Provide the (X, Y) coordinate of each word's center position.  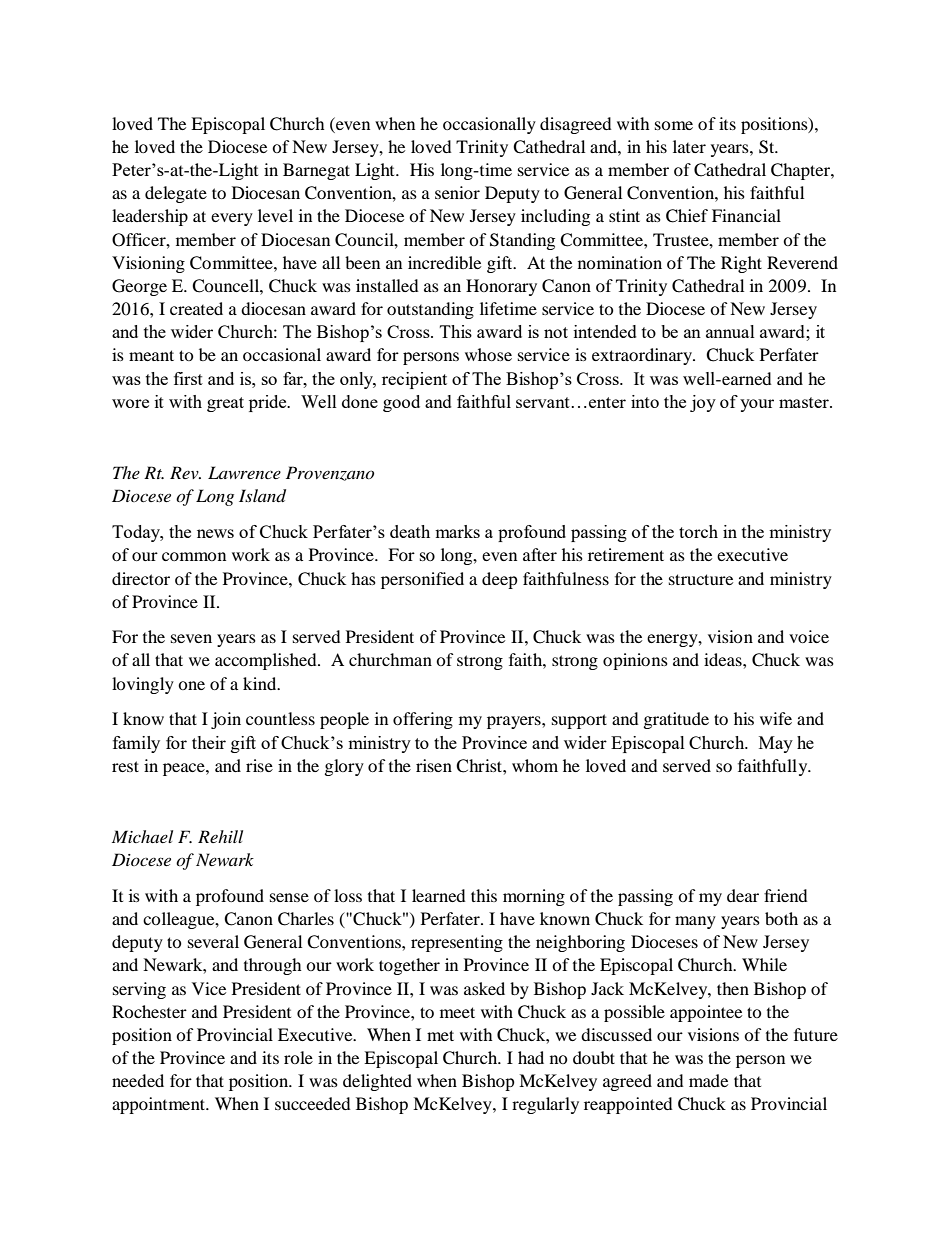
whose (488, 354)
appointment (159, 1105)
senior (457, 192)
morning (534, 897)
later (689, 146)
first (188, 378)
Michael (142, 836)
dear (743, 895)
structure (701, 579)
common (194, 556)
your (757, 405)
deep (500, 580)
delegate (176, 194)
